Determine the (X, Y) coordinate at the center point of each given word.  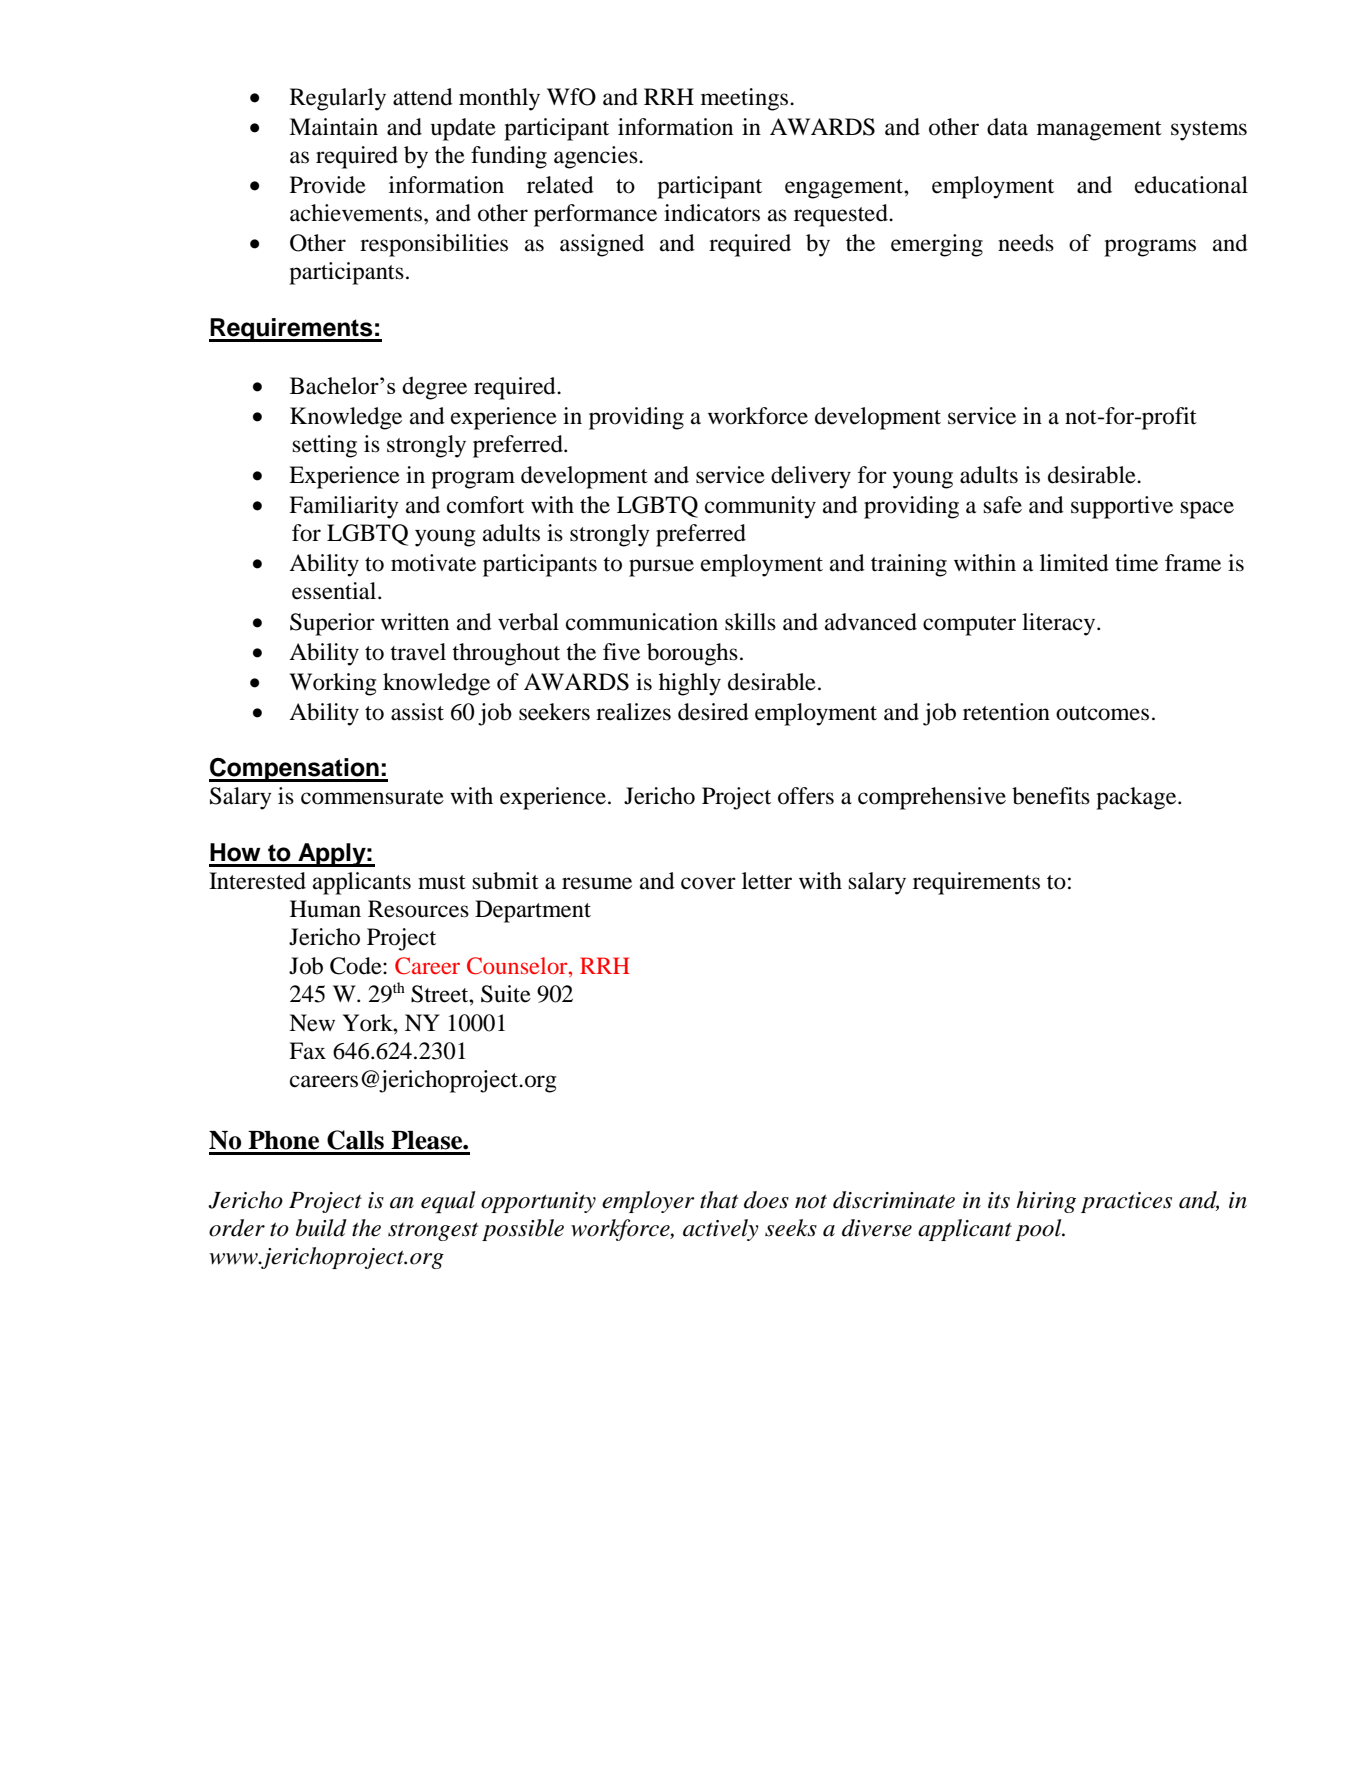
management (1099, 131)
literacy (1060, 624)
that (719, 1200)
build (321, 1228)
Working (332, 684)
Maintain (333, 127)
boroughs (692, 654)
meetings (746, 99)
